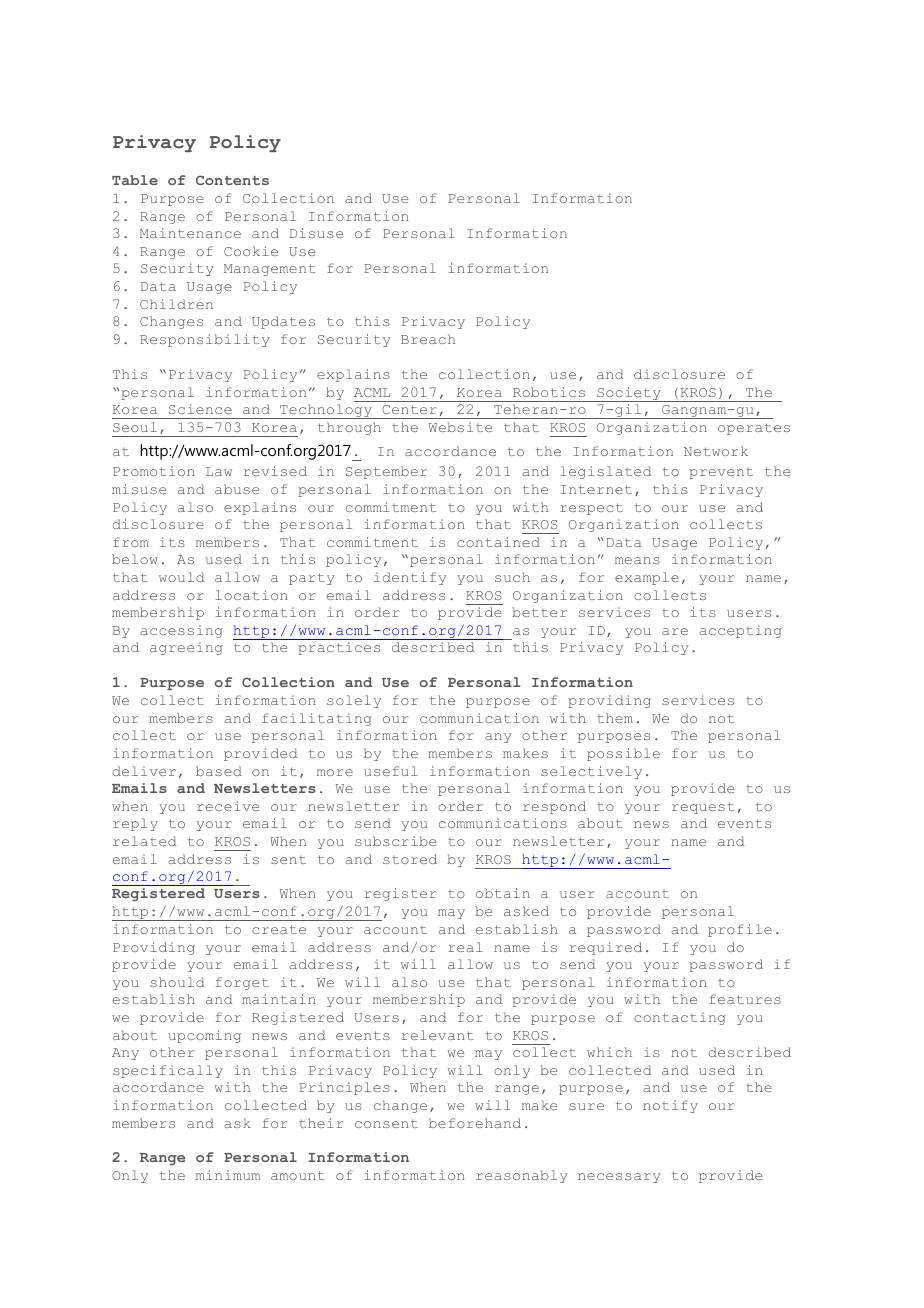 The image size is (924, 1308). I want to click on solely, so click(354, 701).
